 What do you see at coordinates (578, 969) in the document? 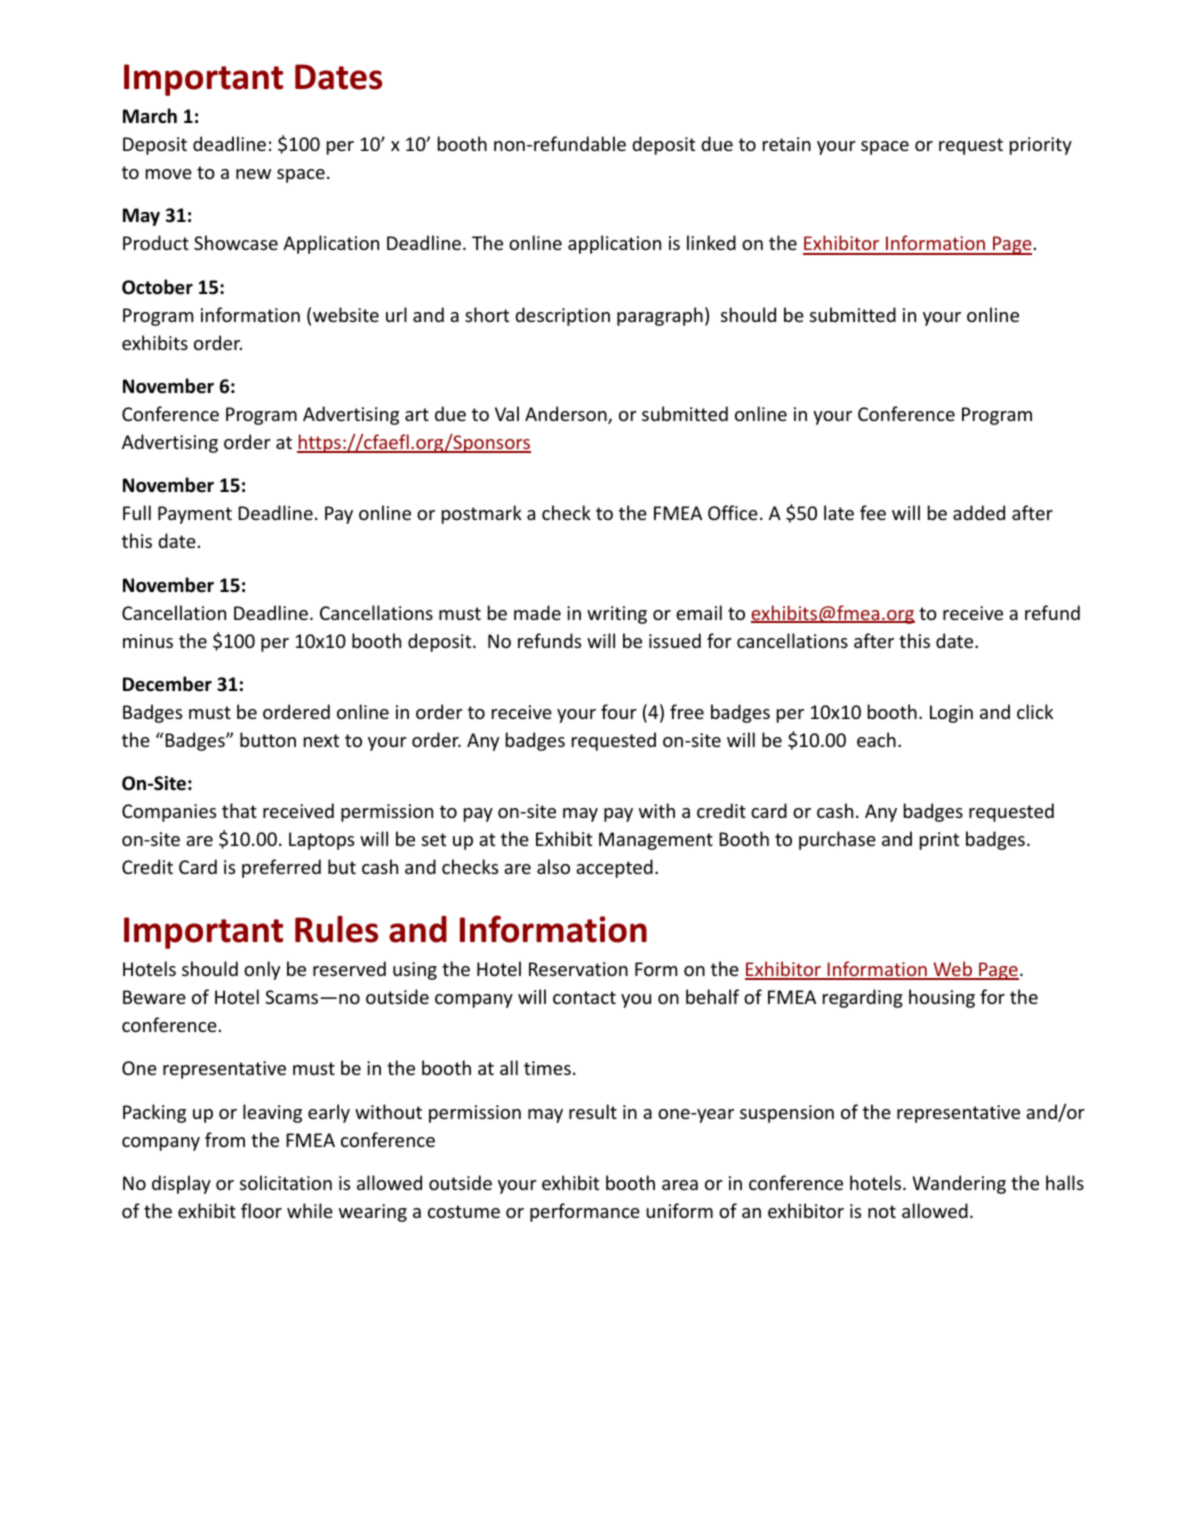
I see `Reservation` at bounding box center [578, 969].
